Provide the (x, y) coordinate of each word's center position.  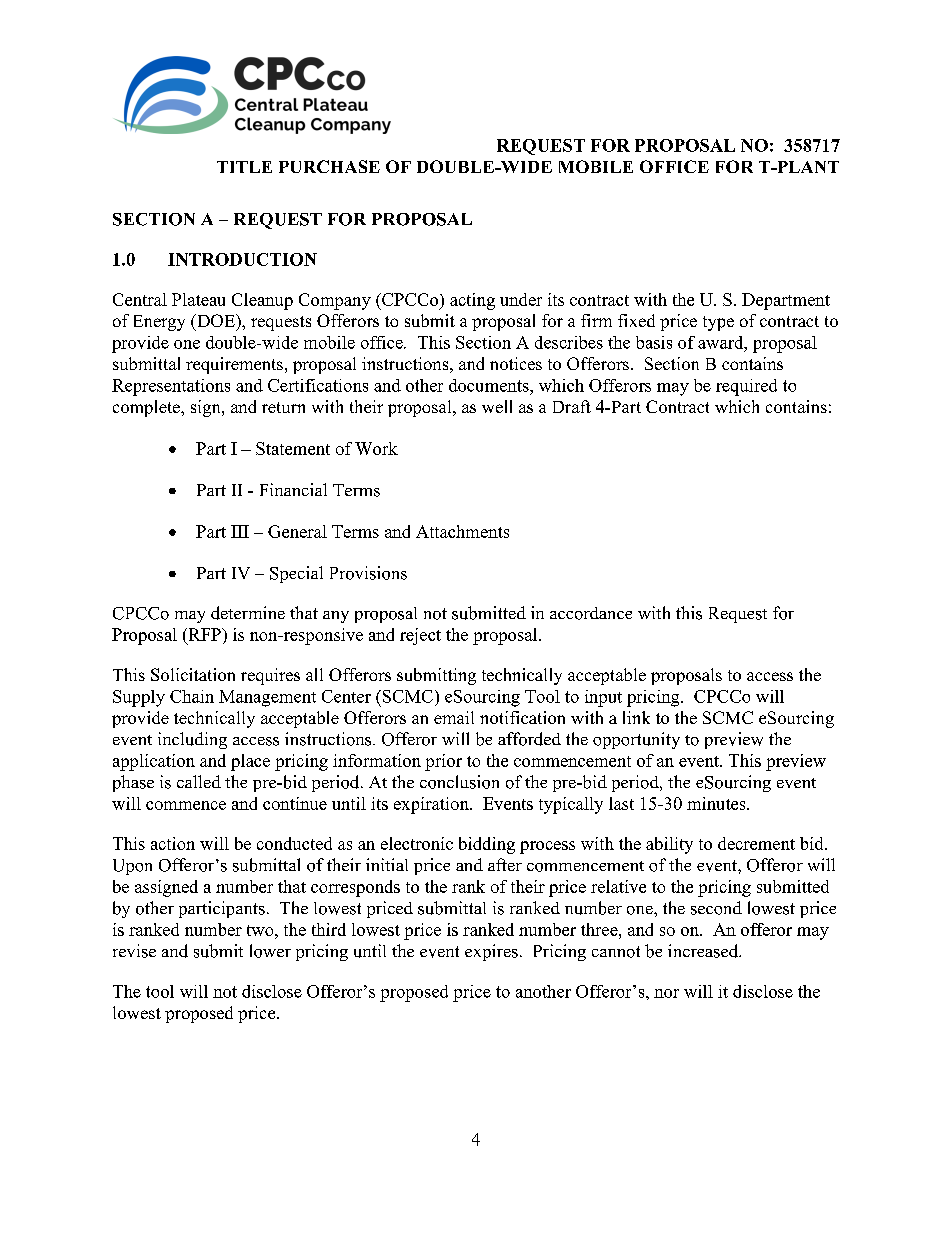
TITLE (244, 167)
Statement (293, 448)
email (454, 717)
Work (376, 448)
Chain (192, 696)
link (636, 717)
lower (270, 951)
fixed (636, 320)
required (746, 387)
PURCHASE (329, 166)
